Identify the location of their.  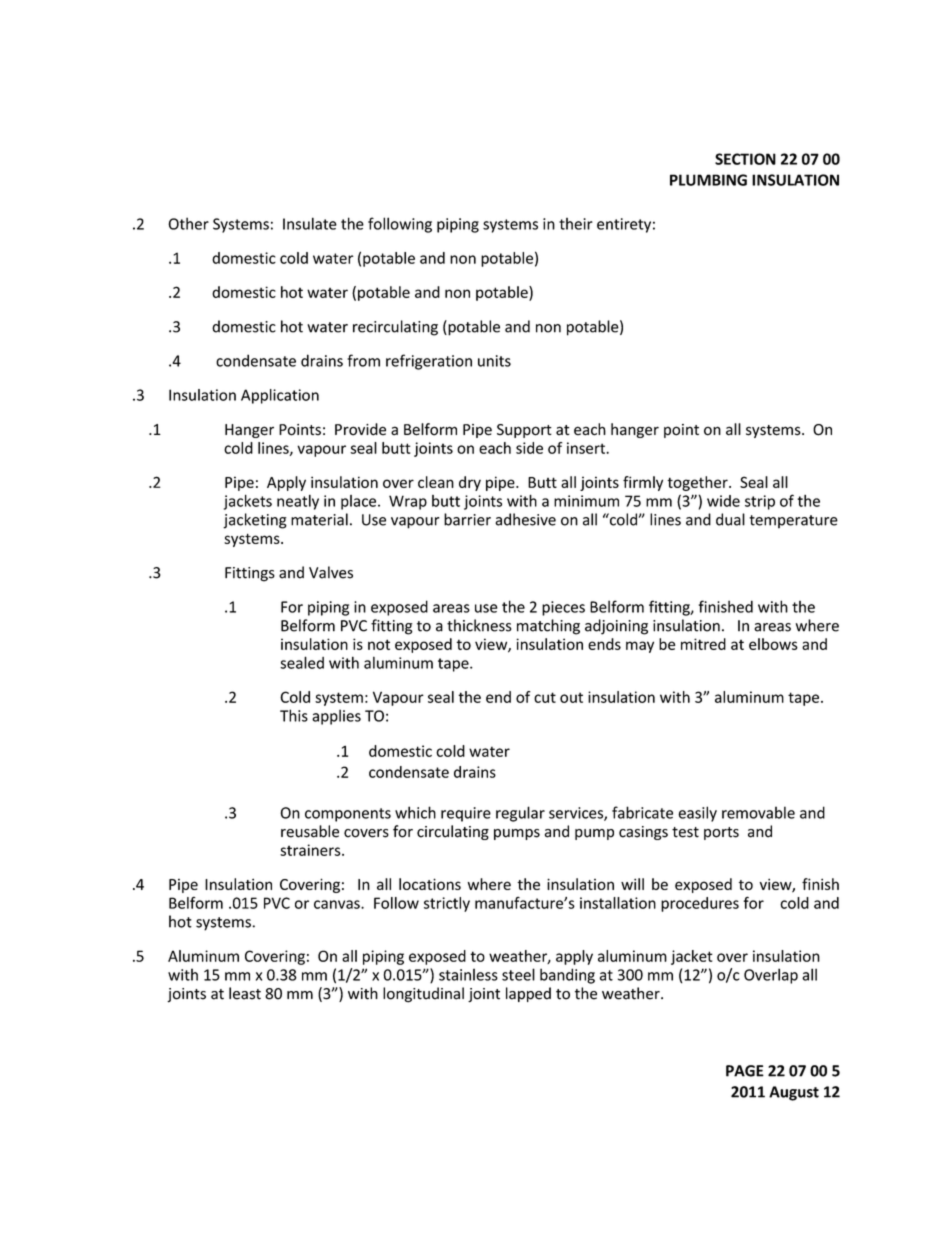
(576, 224).
